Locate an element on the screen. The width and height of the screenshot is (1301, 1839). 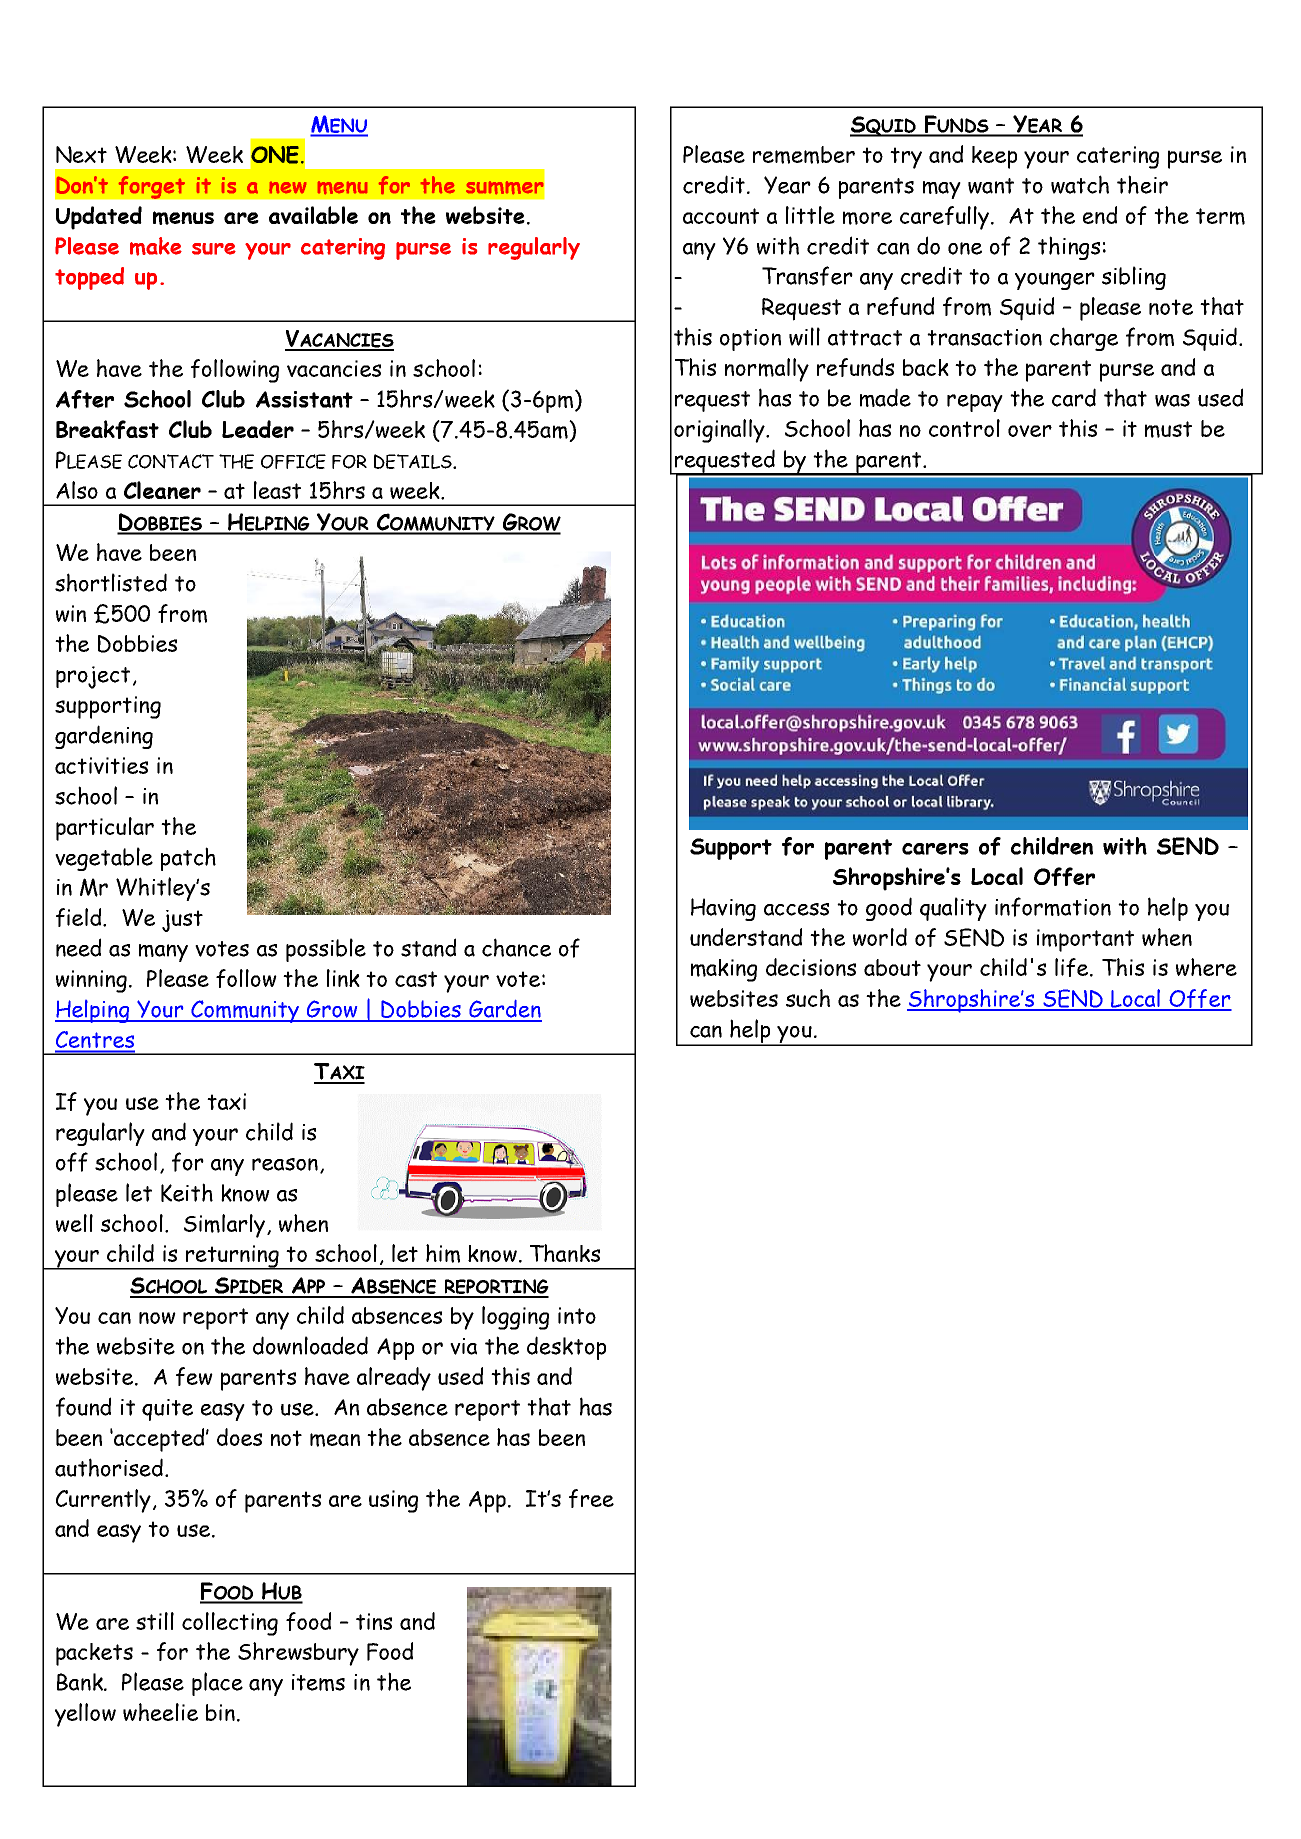
place is located at coordinates (217, 1684).
